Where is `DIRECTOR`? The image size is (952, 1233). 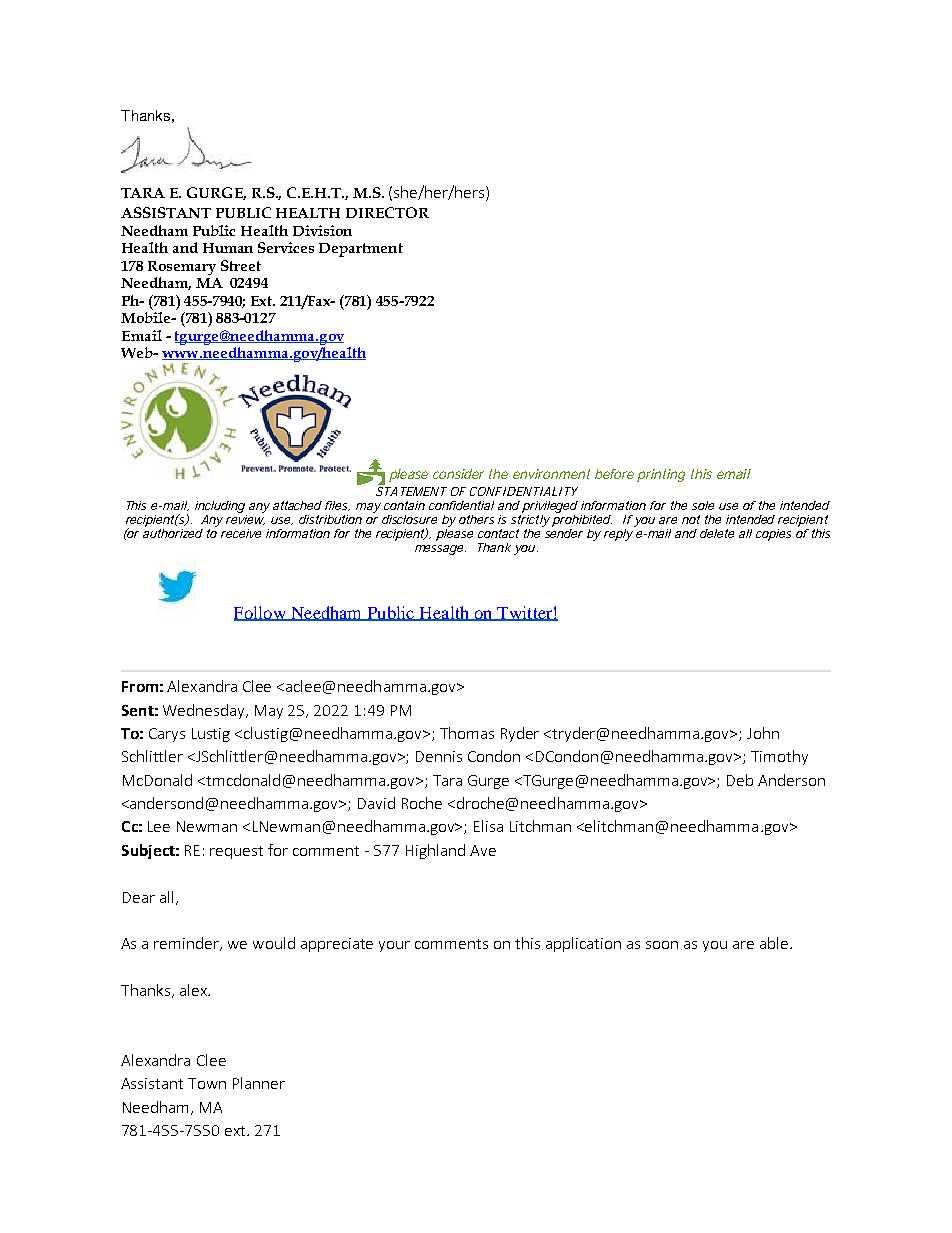
DIRECTOR is located at coordinates (387, 212).
